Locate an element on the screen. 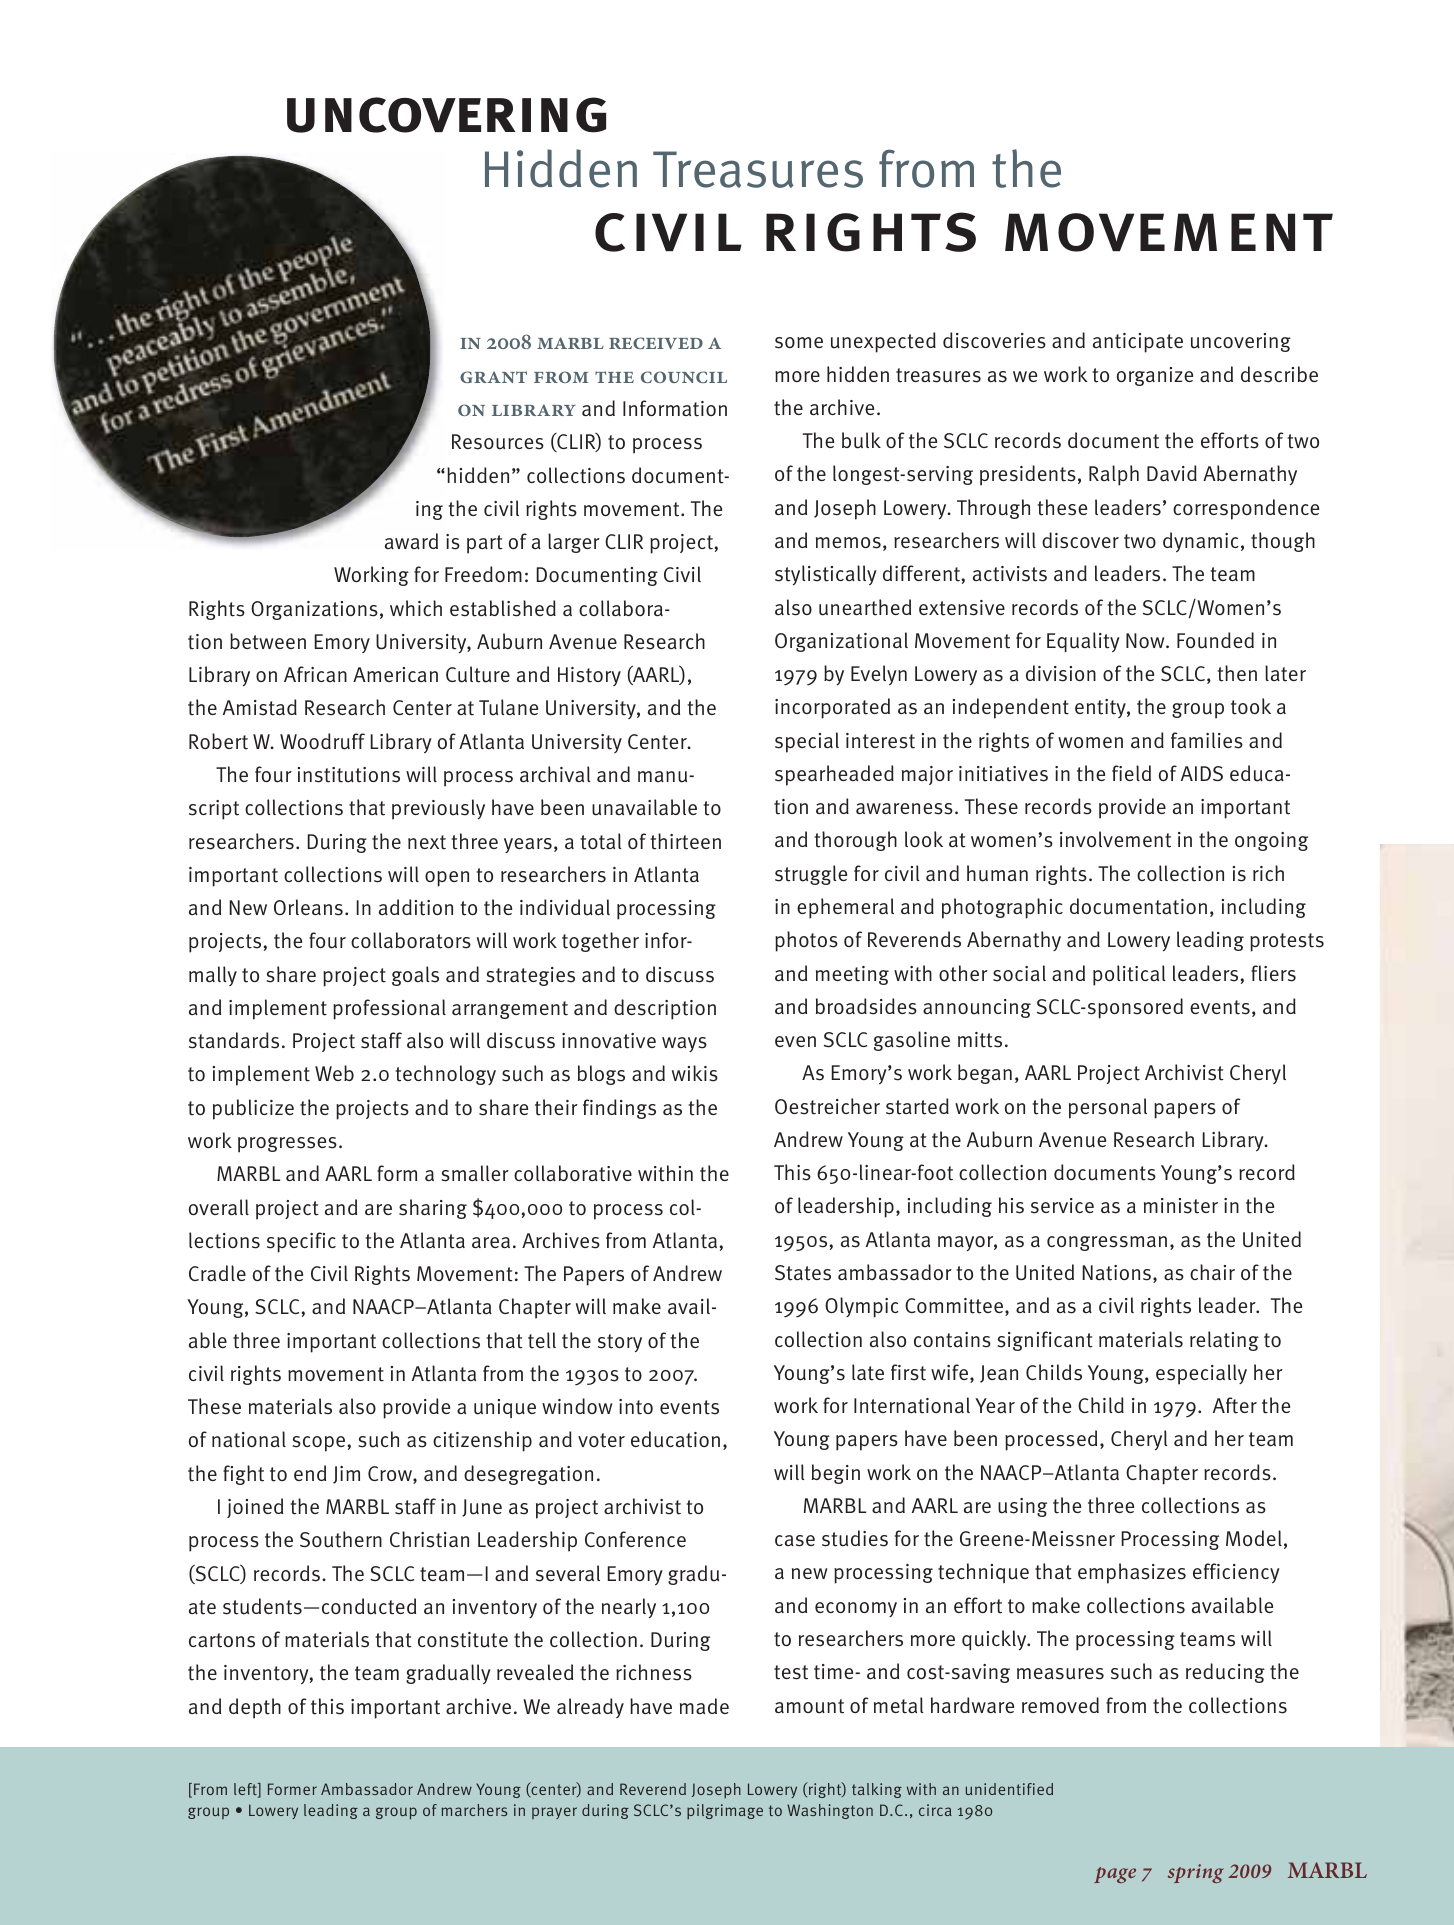 The height and width of the screenshot is (1925, 1454). scope is located at coordinates (319, 1444).
